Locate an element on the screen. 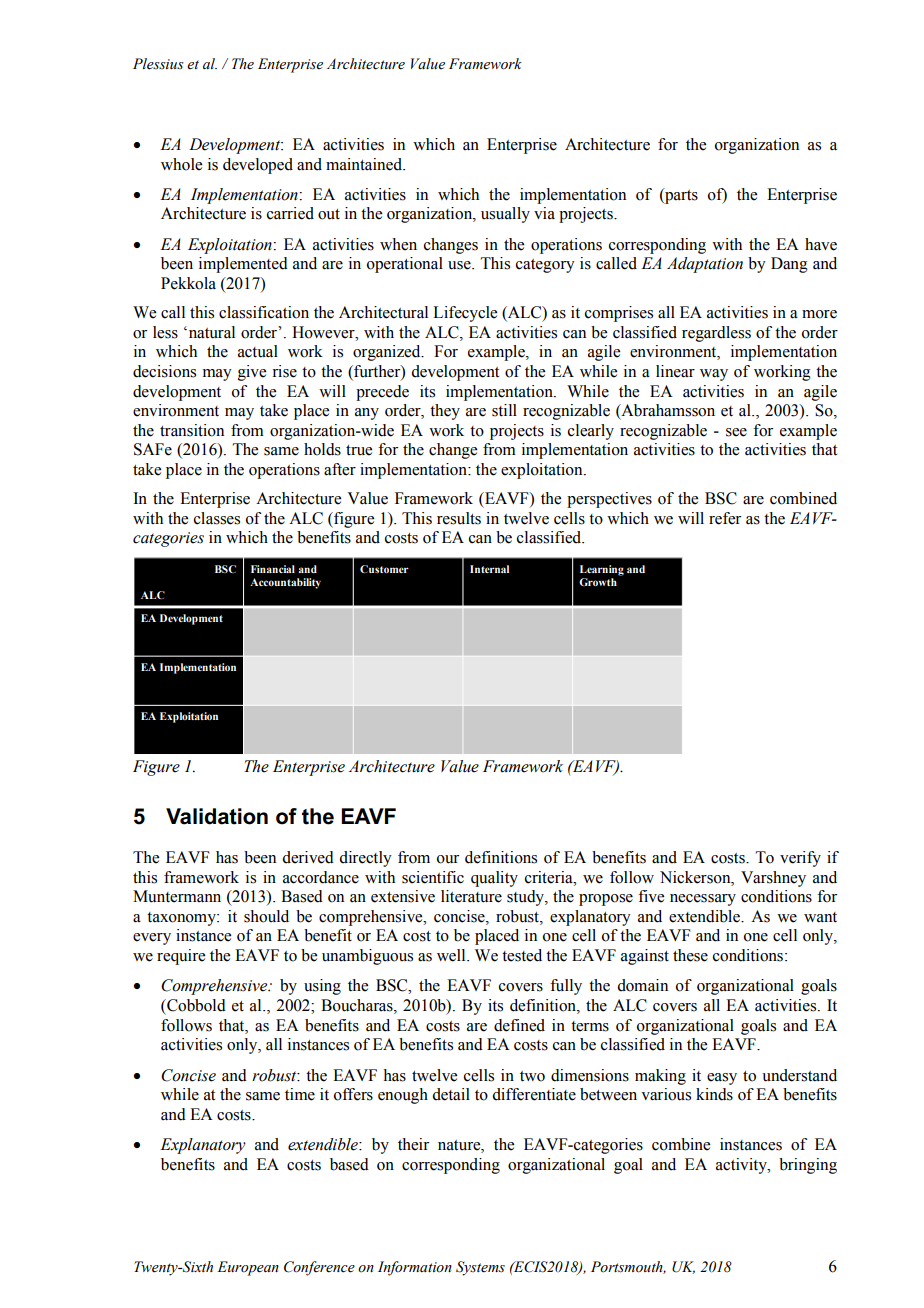 The width and height of the screenshot is (924, 1308). refer is located at coordinates (725, 518).
